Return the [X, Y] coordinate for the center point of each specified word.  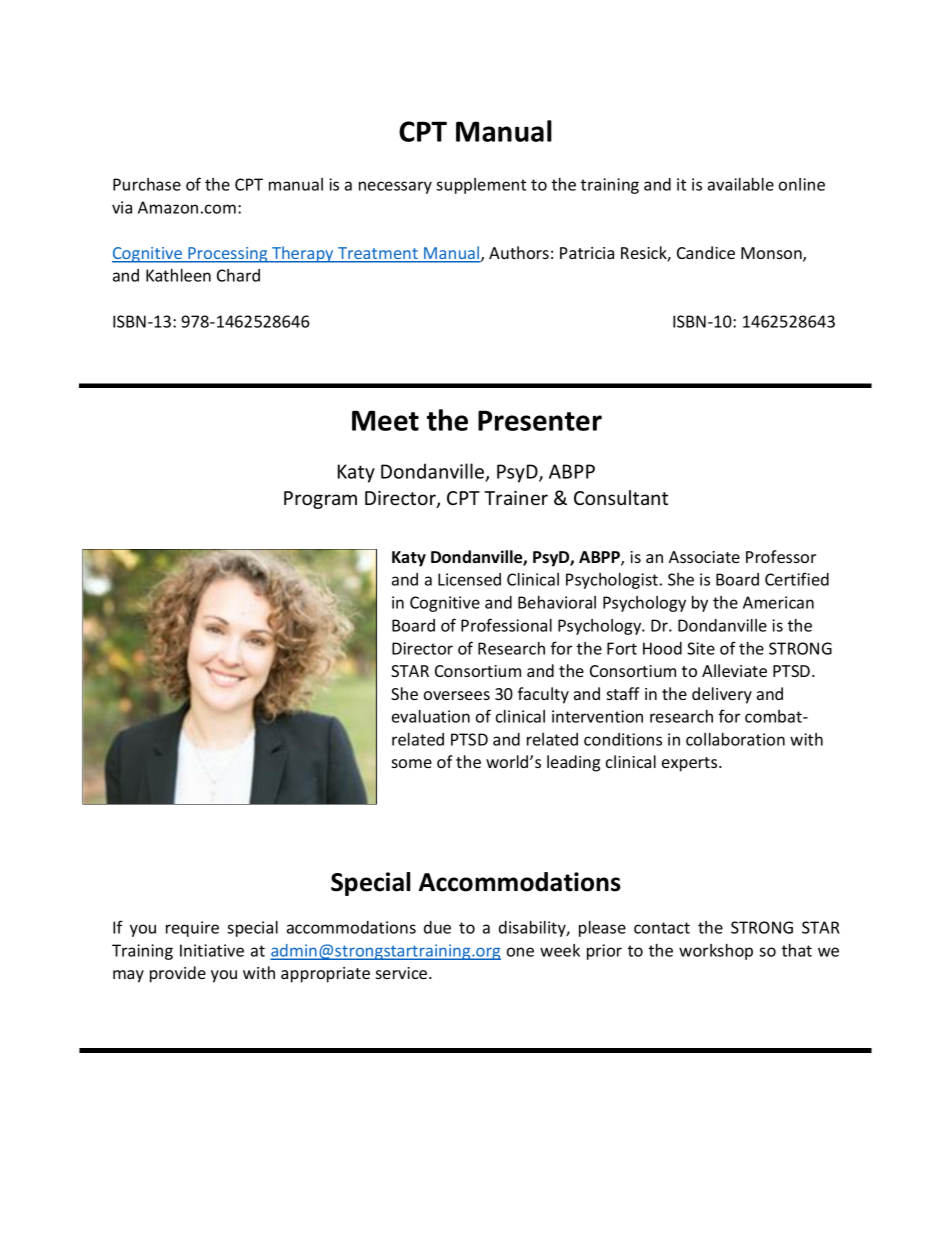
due [437, 927]
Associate [704, 557]
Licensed [469, 579]
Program [320, 500]
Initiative [212, 950]
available [741, 184]
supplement [481, 186]
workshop [716, 952]
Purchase [147, 184]
